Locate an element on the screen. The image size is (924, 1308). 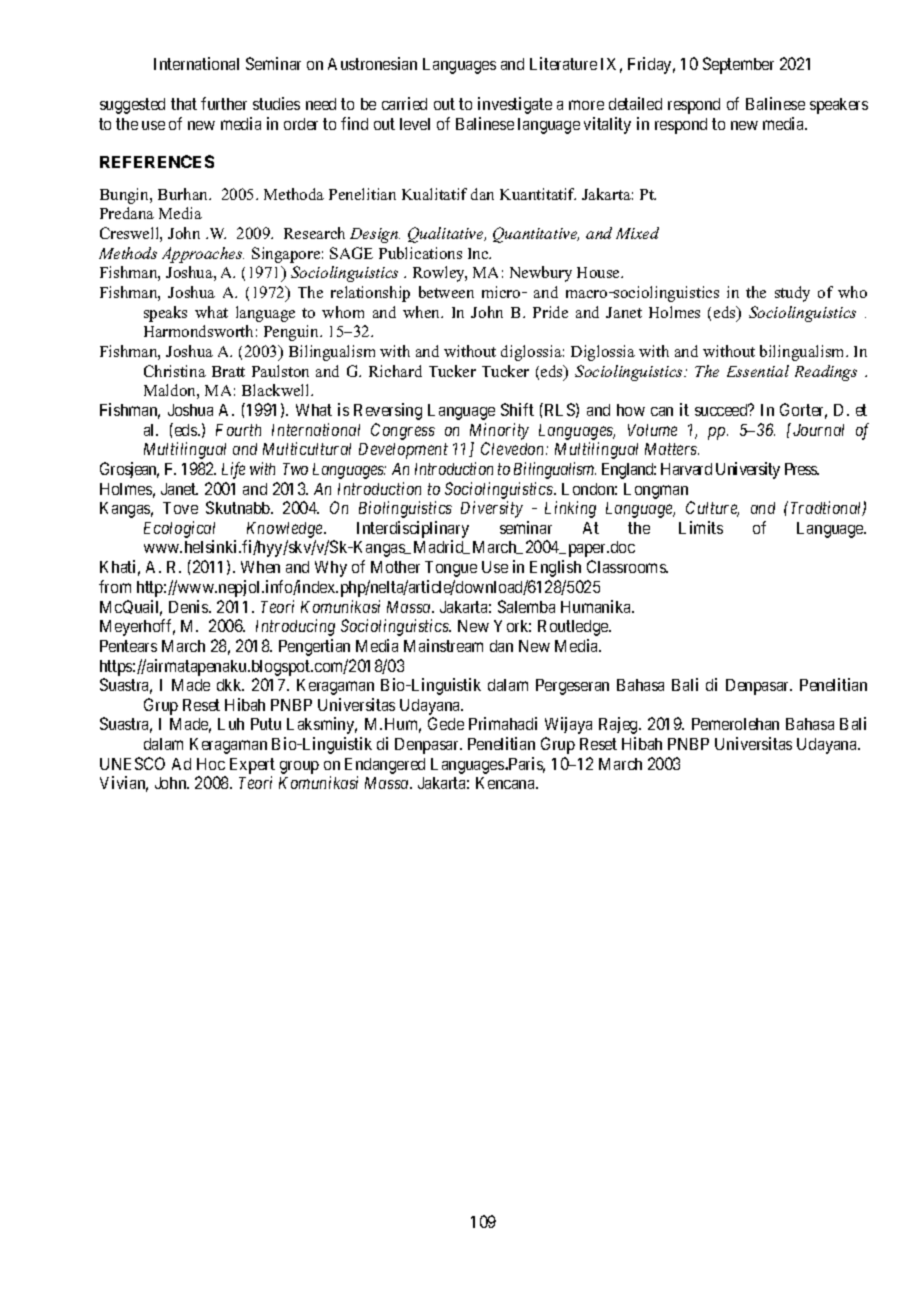
September is located at coordinates (738, 65).
